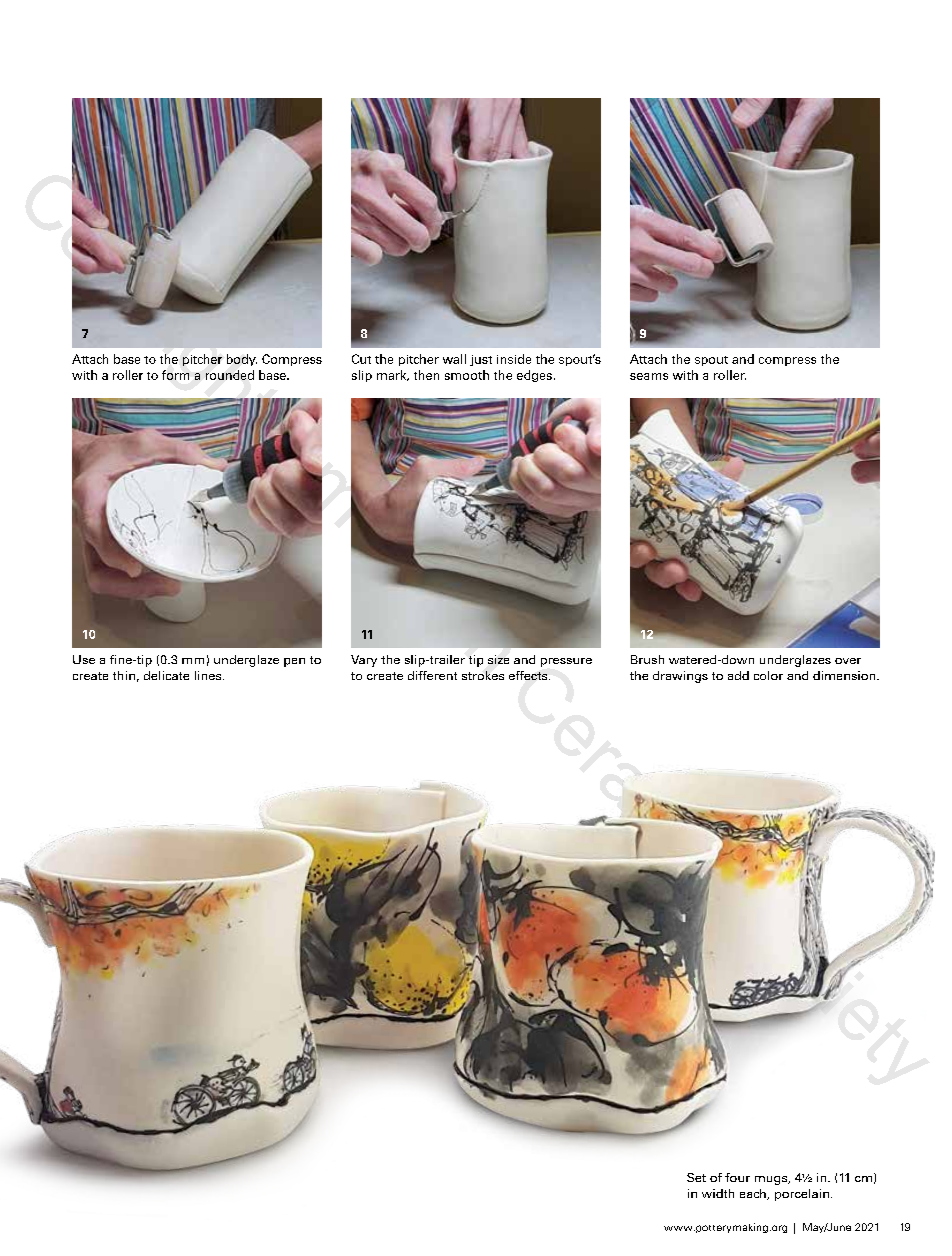  I want to click on over, so click(848, 661).
